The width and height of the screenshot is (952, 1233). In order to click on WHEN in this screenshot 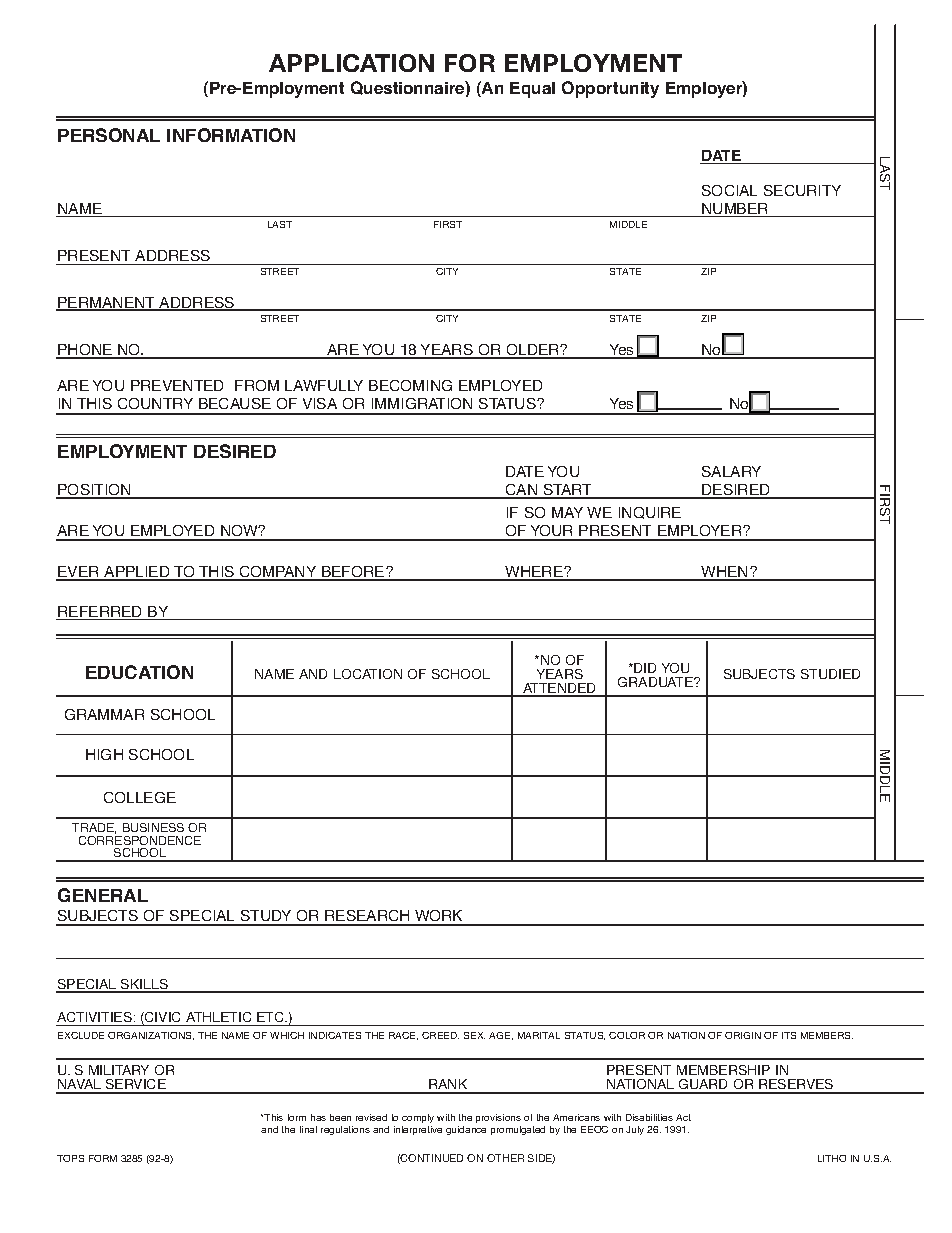, I will do `click(724, 573)`.
